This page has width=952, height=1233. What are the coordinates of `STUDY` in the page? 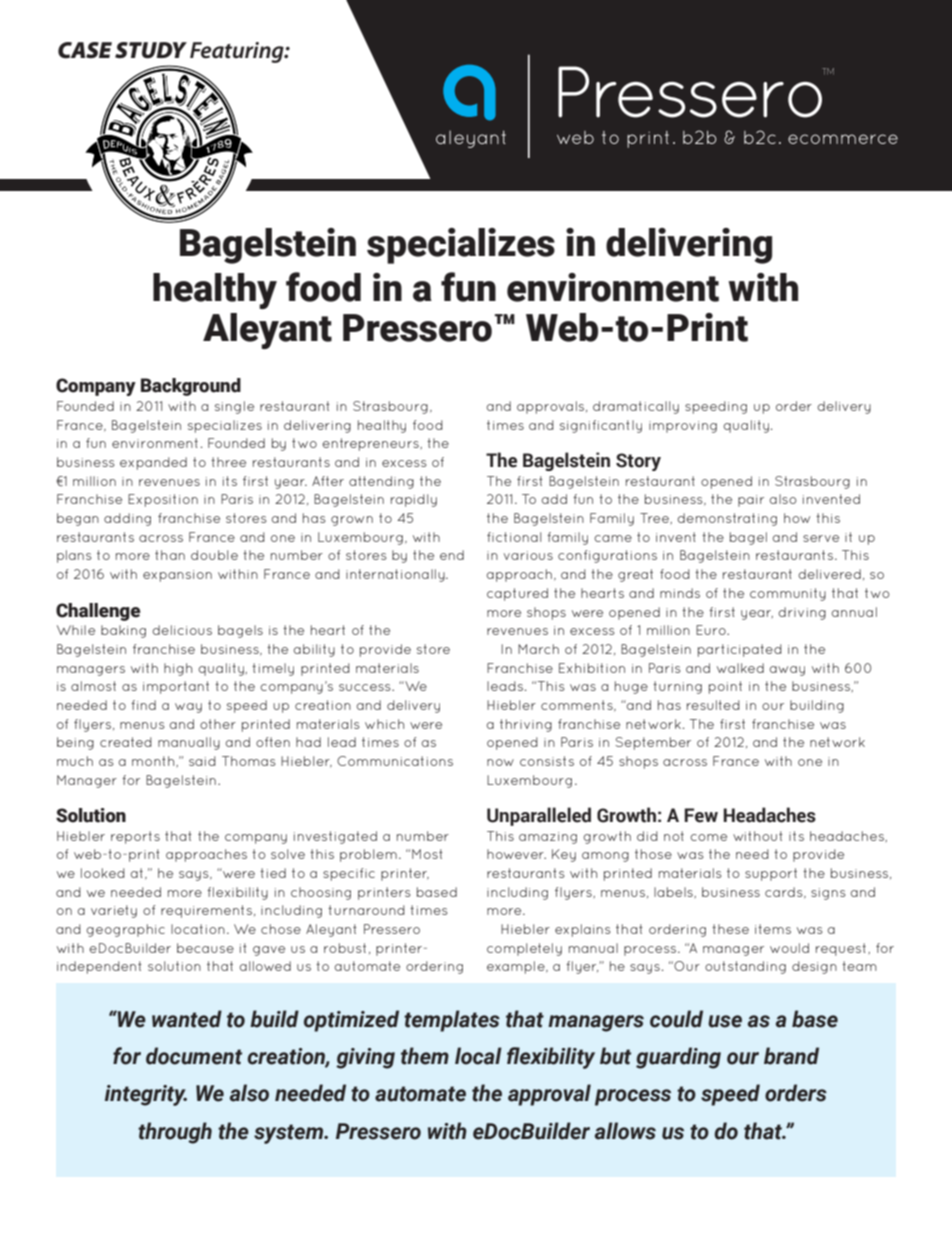 It's located at (151, 50).
